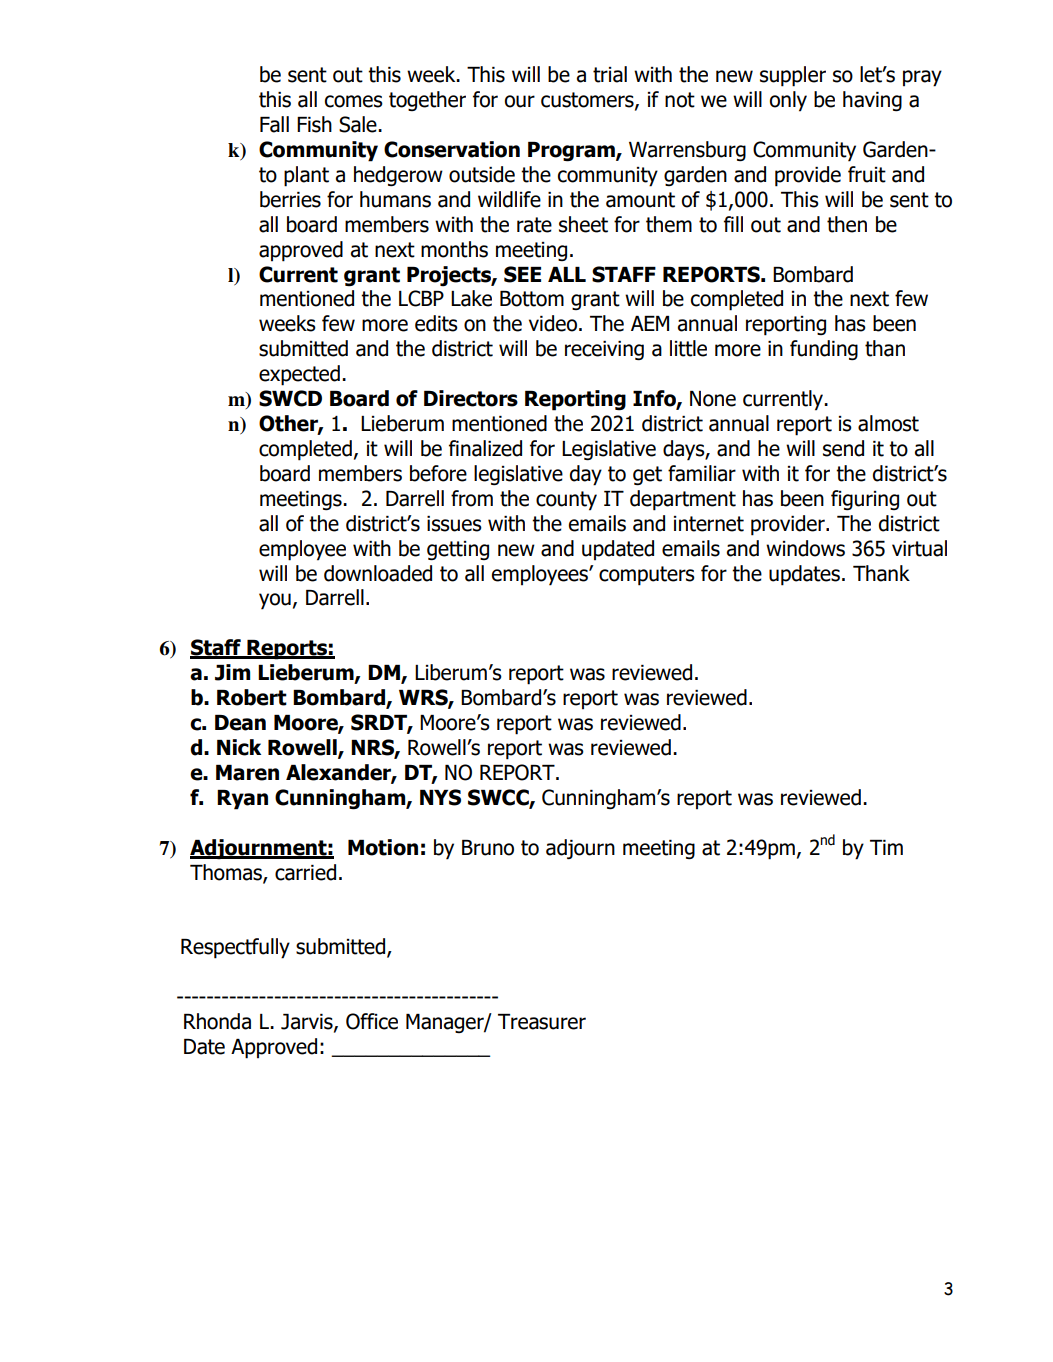 Image resolution: width=1053 pixels, height=1362 pixels. I want to click on having, so click(872, 101).
